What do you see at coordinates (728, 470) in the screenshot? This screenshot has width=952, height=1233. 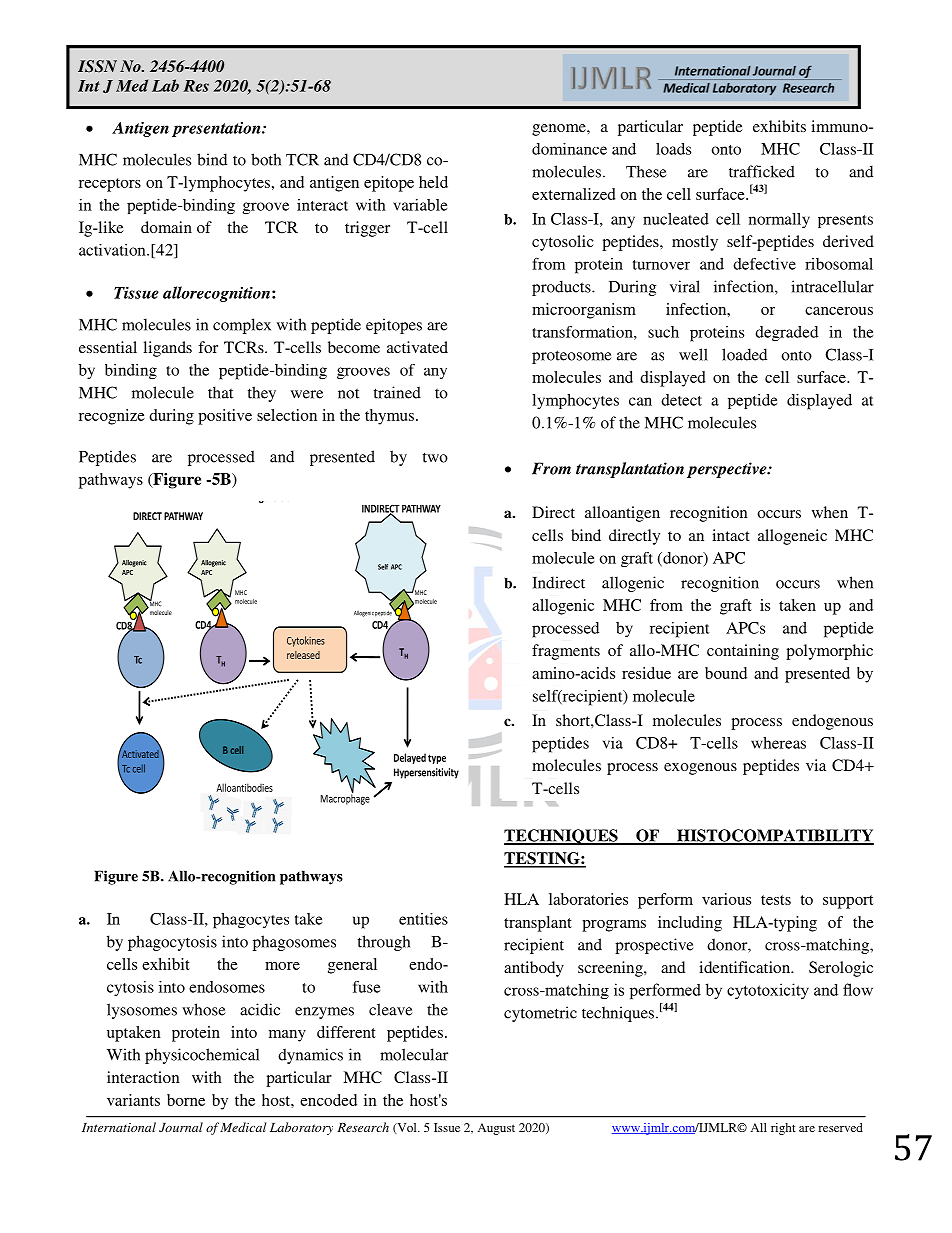 I see `perspective` at bounding box center [728, 470].
